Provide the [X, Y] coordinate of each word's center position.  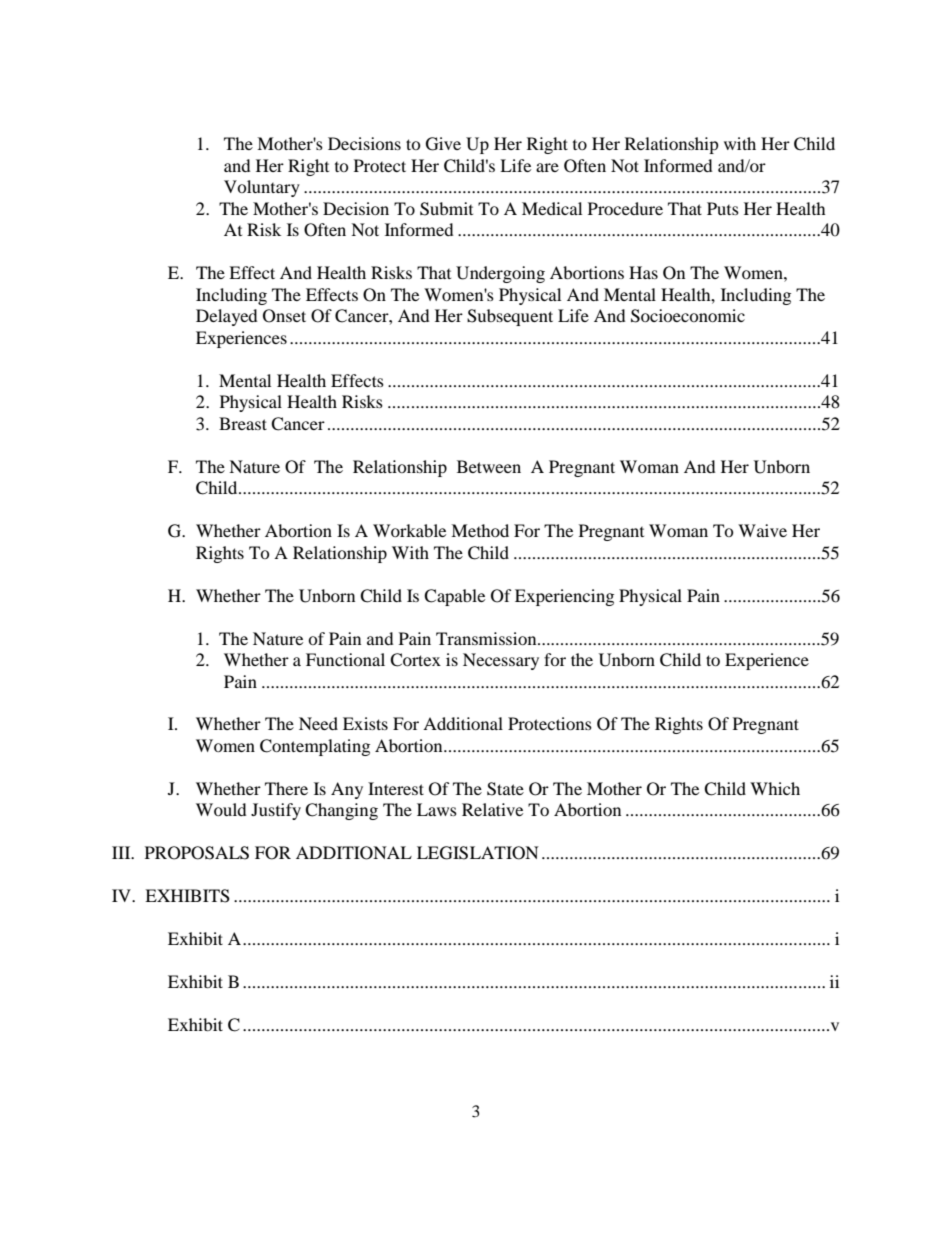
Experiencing [564, 597]
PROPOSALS [197, 853]
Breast [243, 423]
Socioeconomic [688, 316]
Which [775, 788]
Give [443, 144]
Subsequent [510, 317]
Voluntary [262, 188]
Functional [345, 659]
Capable [454, 597]
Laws [437, 809]
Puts [723, 208]
